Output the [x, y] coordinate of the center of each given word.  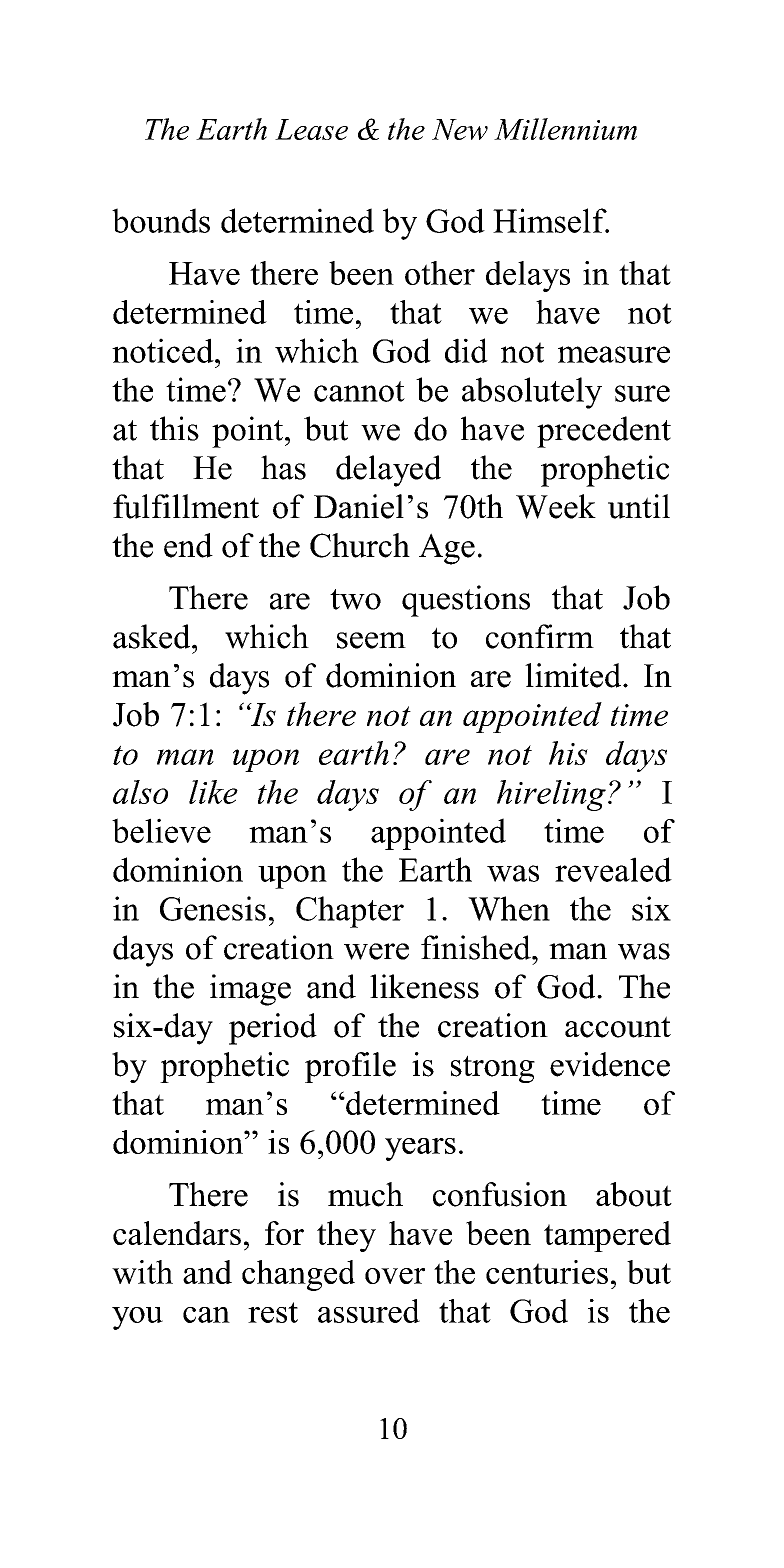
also [140, 792]
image [250, 990]
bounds [161, 220]
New [460, 129]
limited [574, 675]
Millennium [565, 129]
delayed [388, 471]
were [376, 951]
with [142, 1272]
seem [371, 640]
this [174, 428]
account [618, 1027]
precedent [604, 432]
